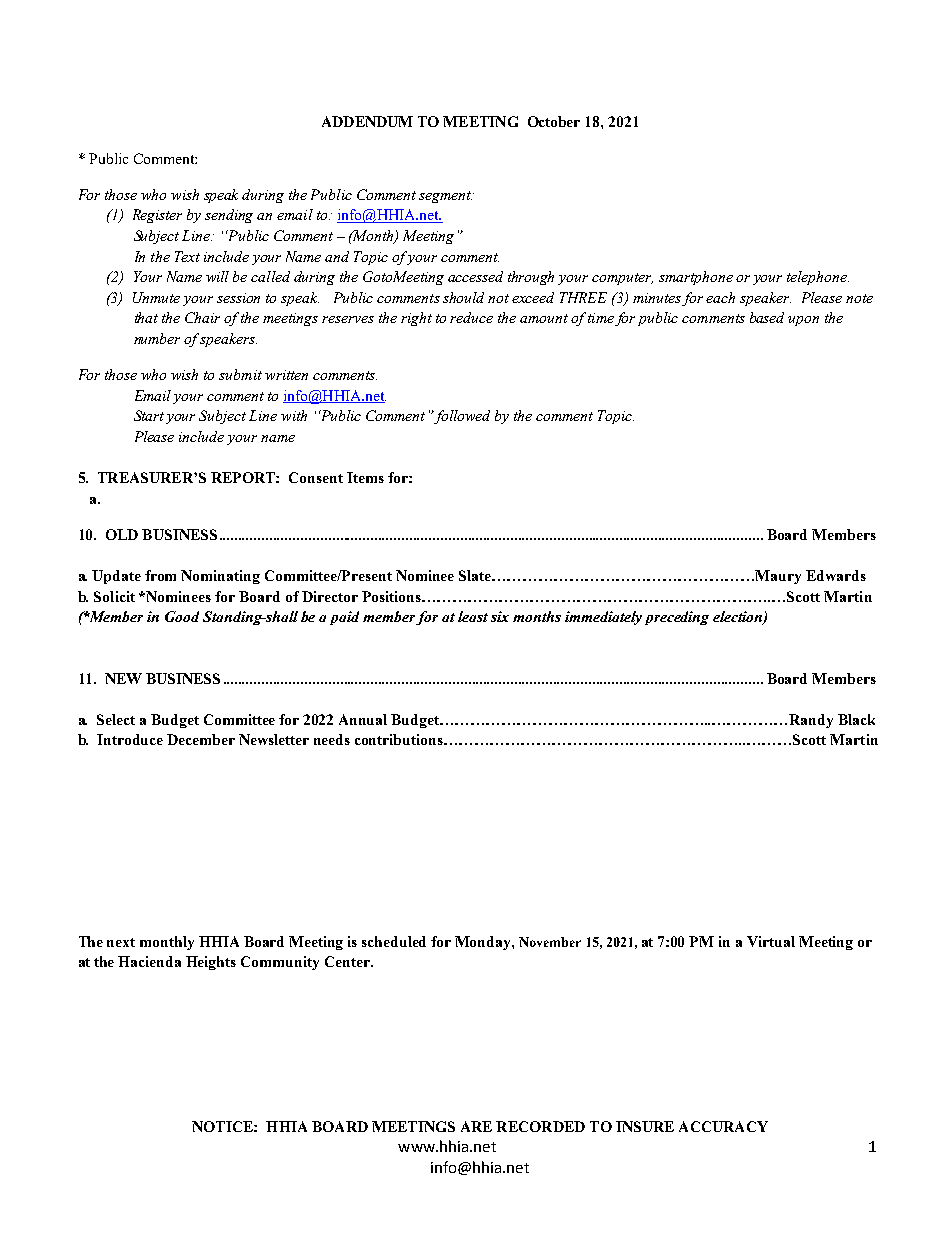 This screenshot has width=952, height=1233. I want to click on followed, so click(462, 417).
